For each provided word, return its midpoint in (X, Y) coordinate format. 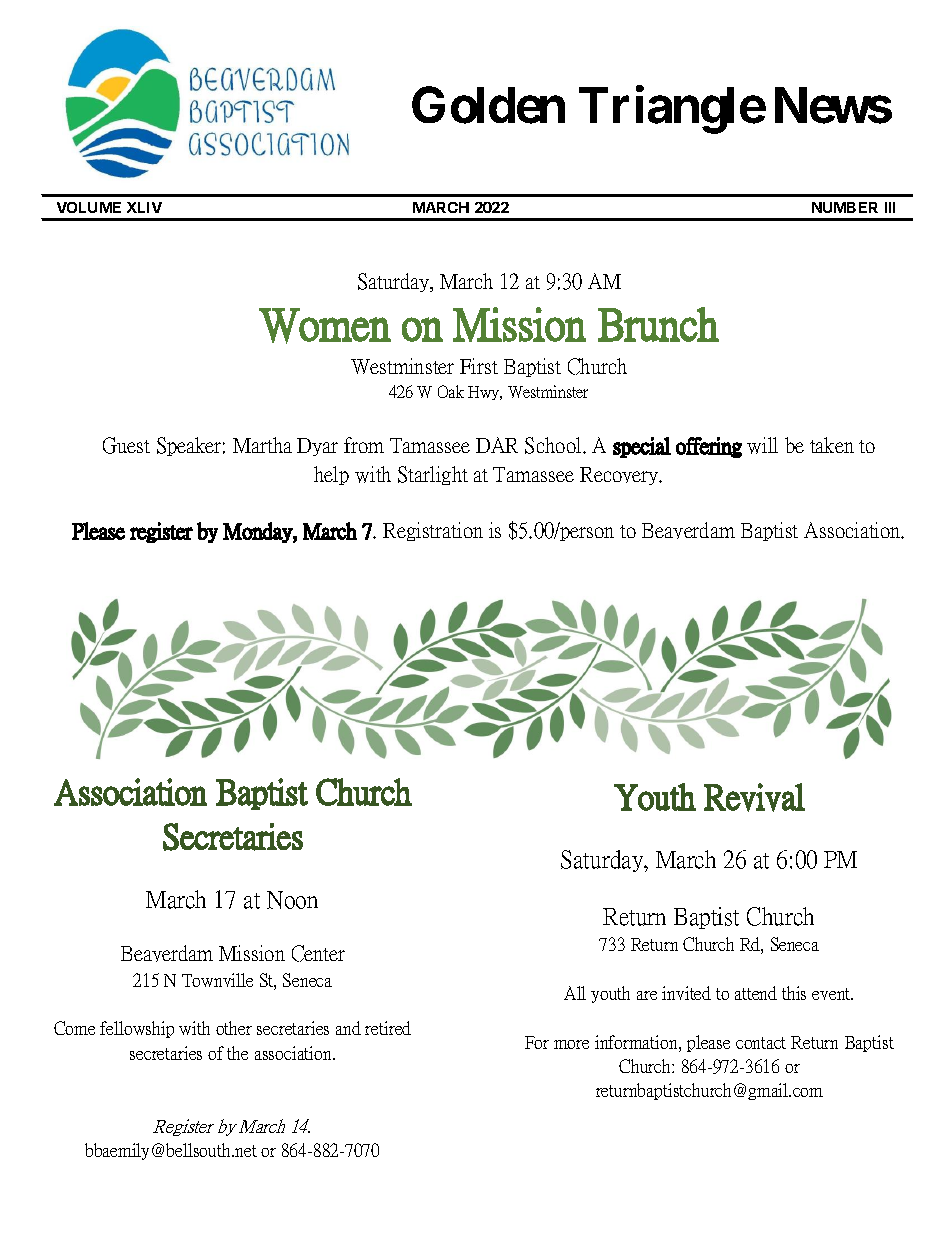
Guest (126, 445)
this (794, 993)
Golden (488, 105)
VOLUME (89, 207)
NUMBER (845, 207)
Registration (433, 531)
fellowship (137, 1029)
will (762, 445)
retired (388, 1028)
